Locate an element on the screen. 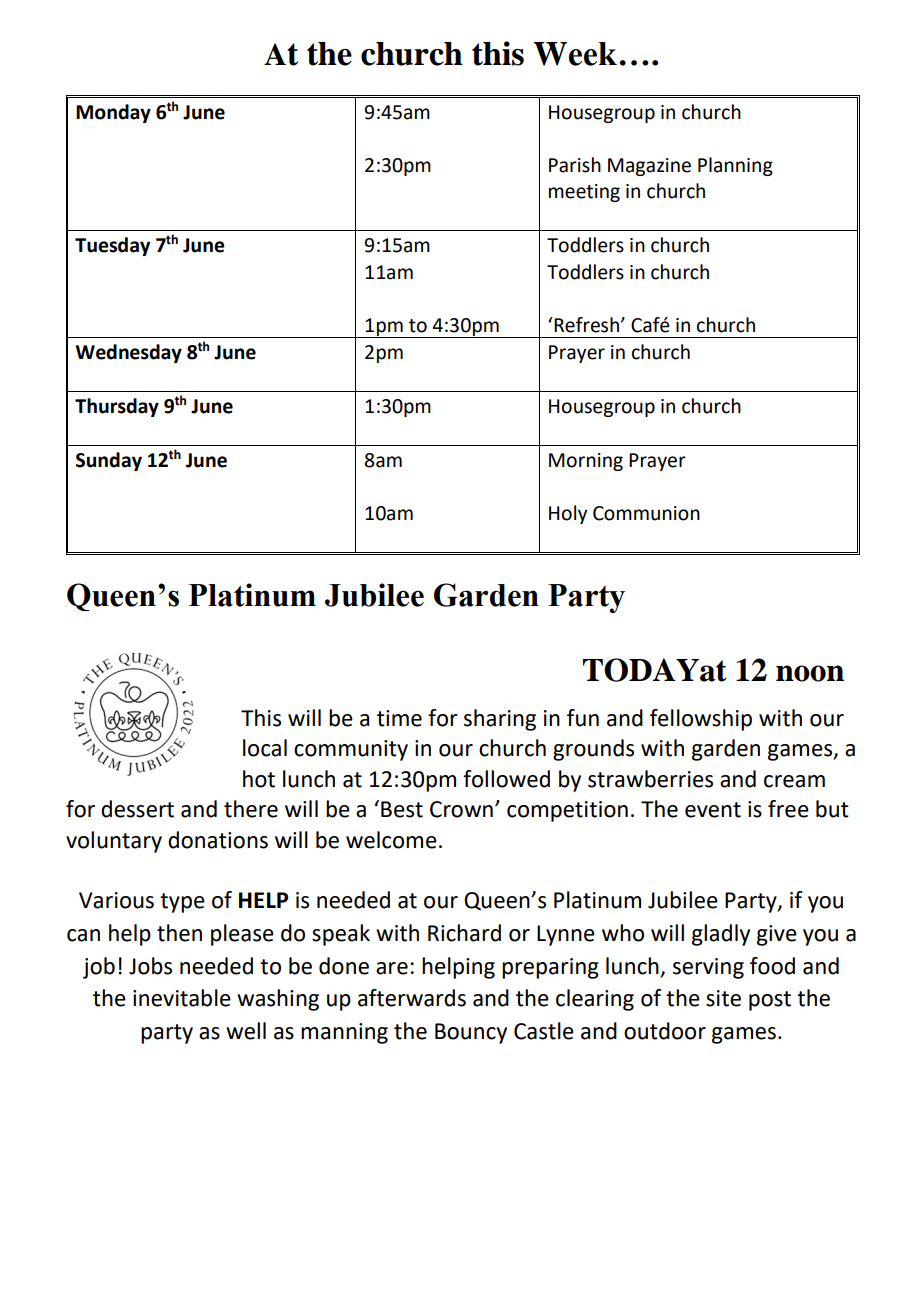 This screenshot has width=924, height=1307. Week is located at coordinates (575, 54).
